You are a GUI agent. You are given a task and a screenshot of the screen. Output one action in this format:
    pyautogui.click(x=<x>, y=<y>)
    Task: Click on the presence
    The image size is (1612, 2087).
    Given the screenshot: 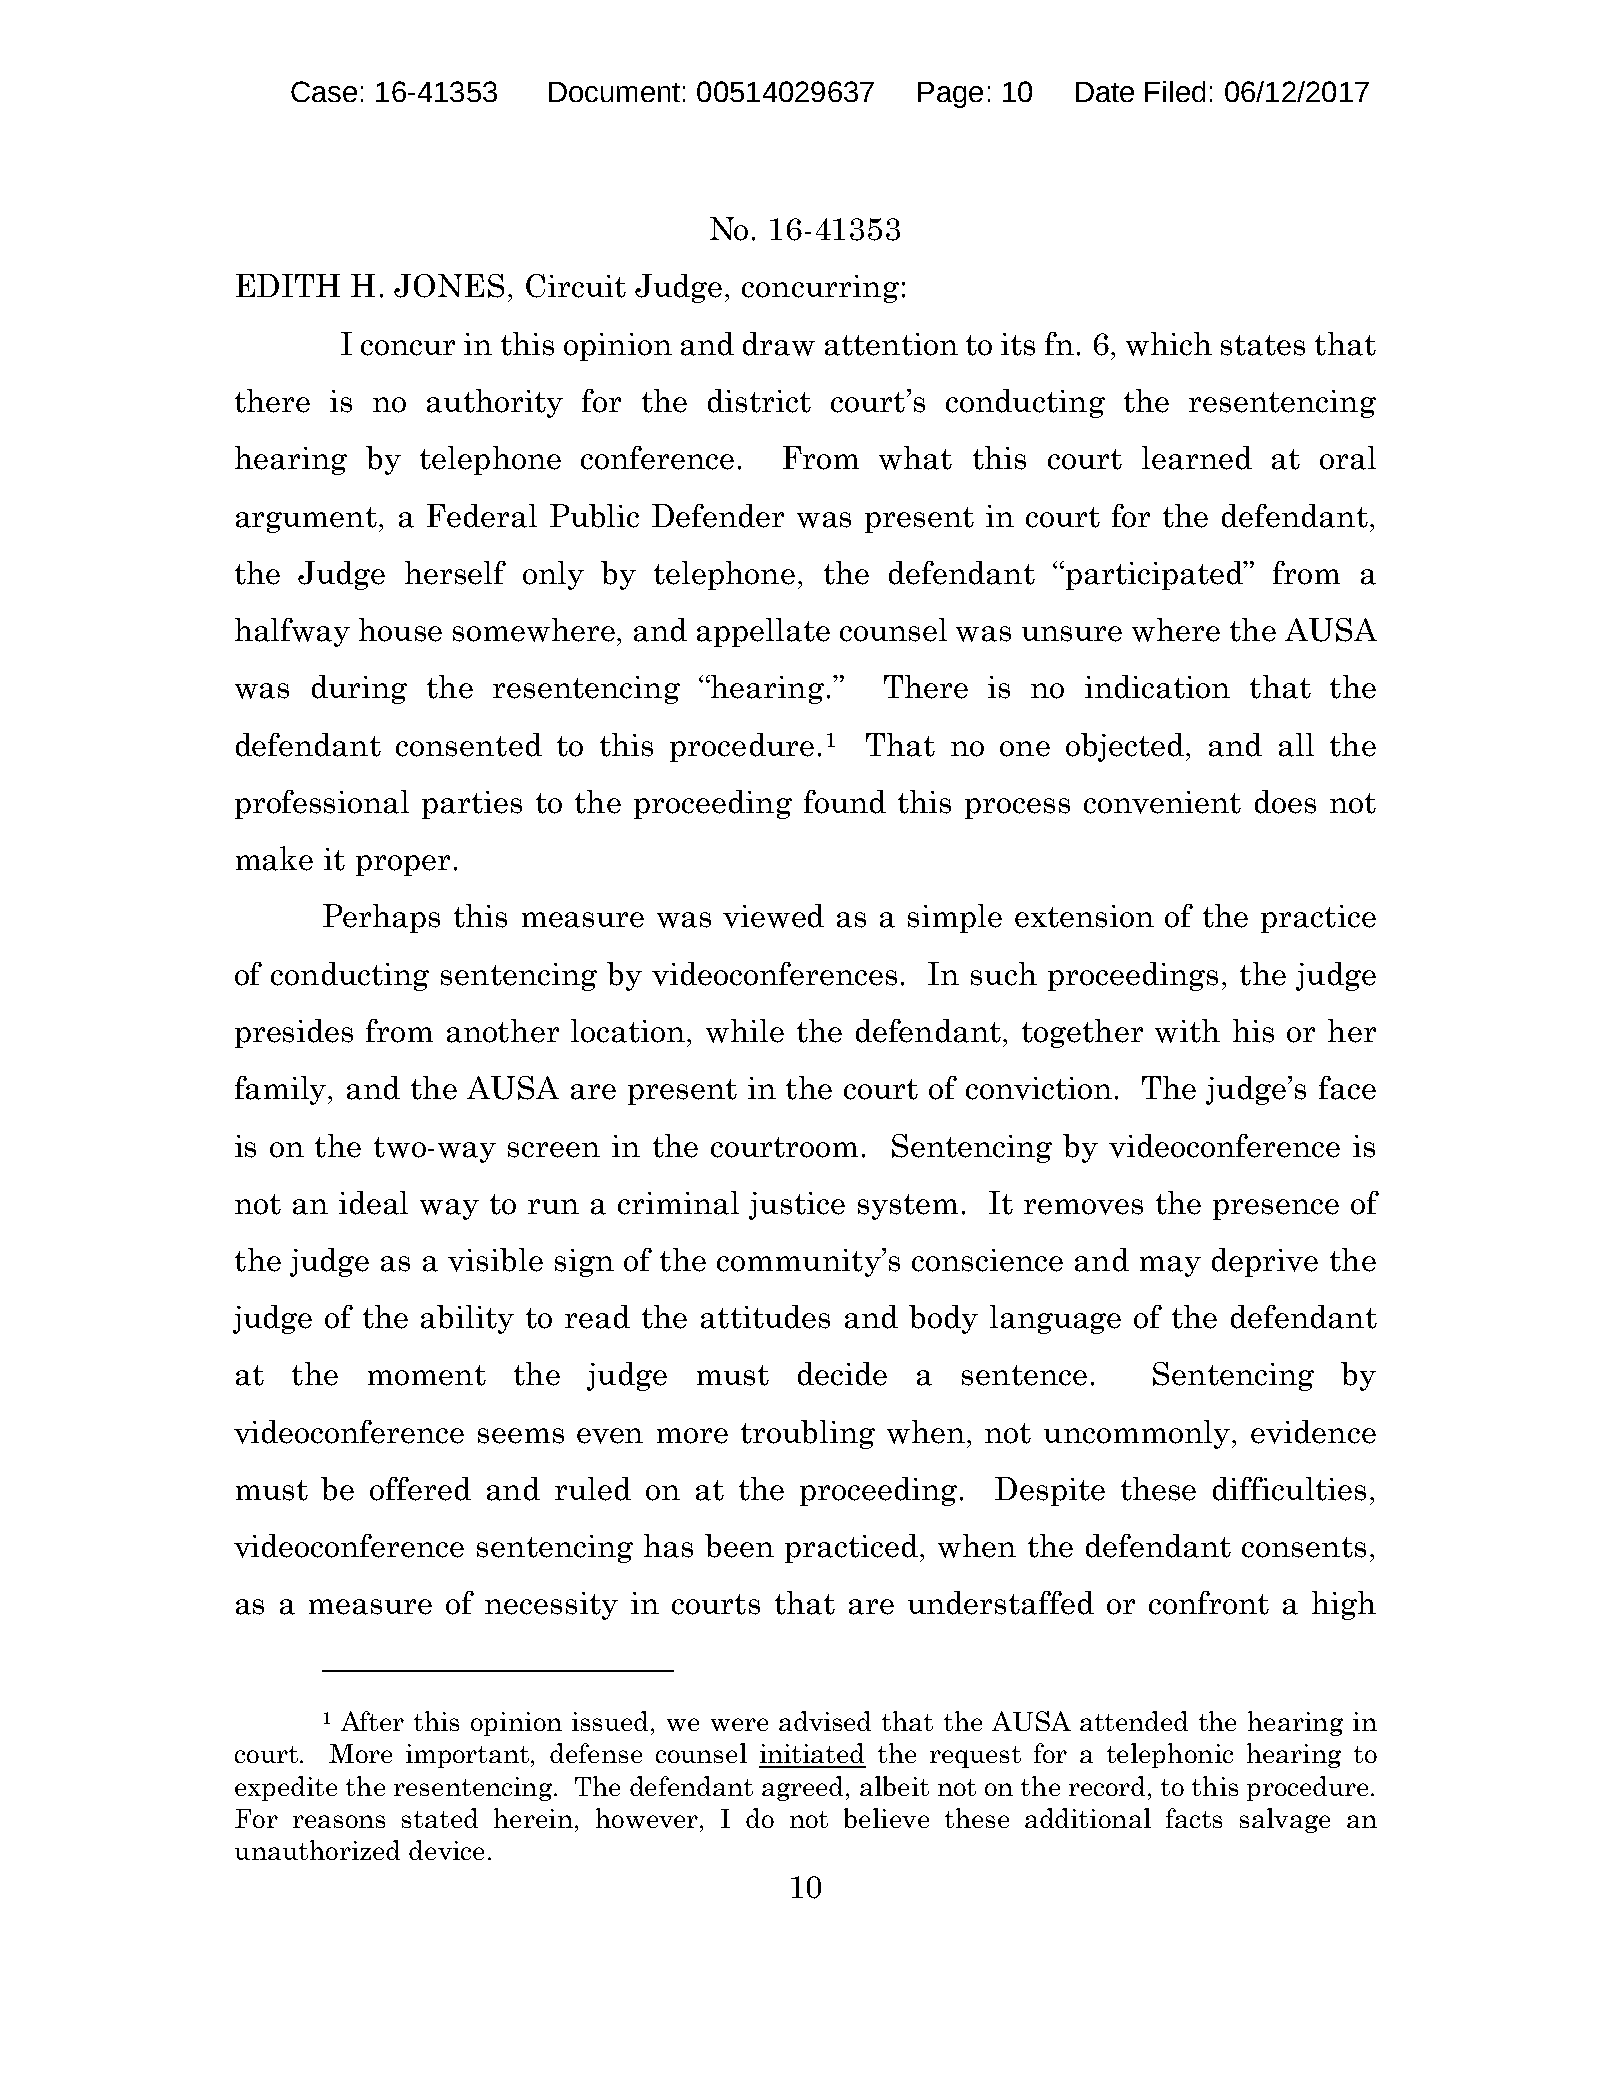 What is the action you would take?
    pyautogui.click(x=1276, y=1209)
